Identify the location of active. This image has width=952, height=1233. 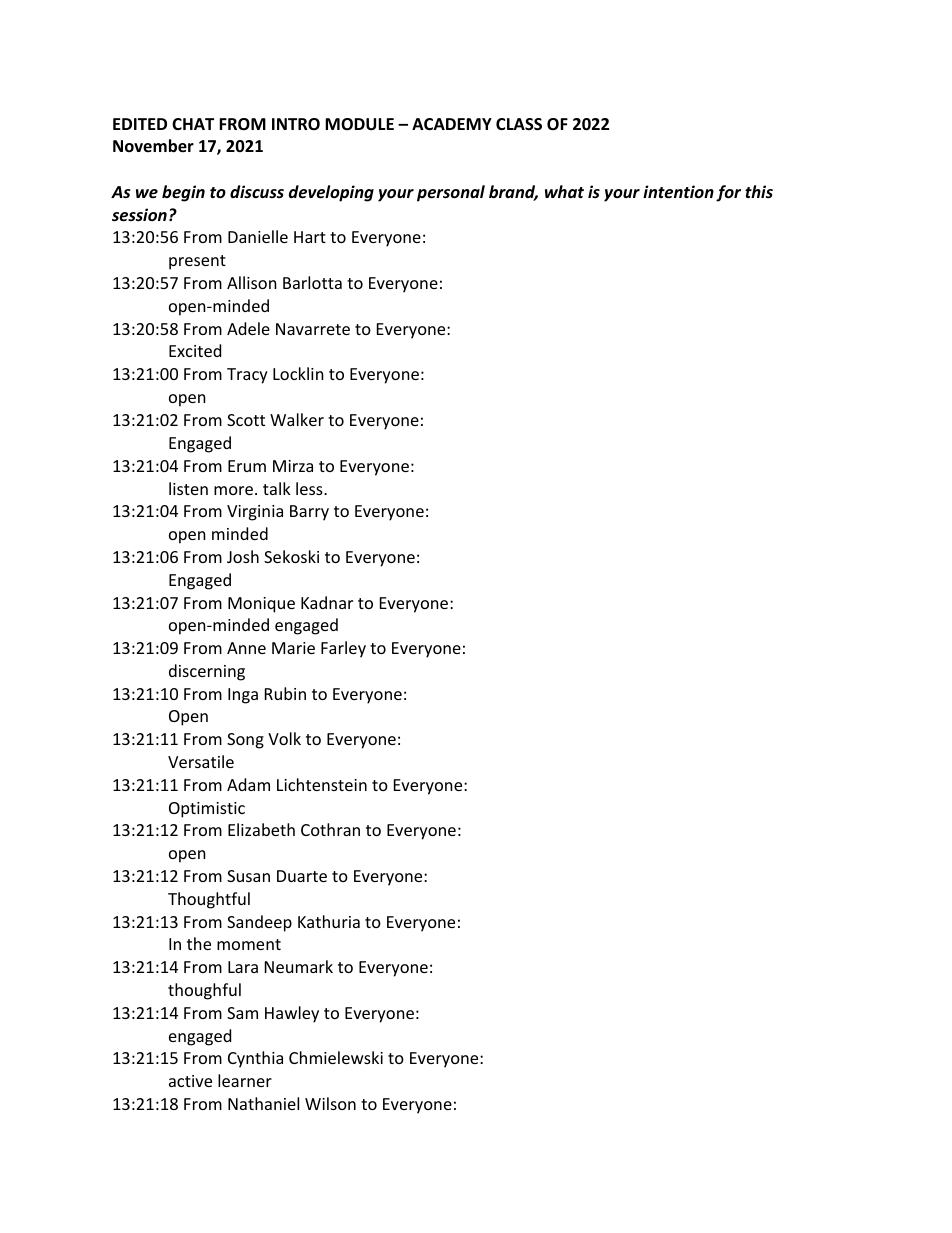
(190, 1081).
